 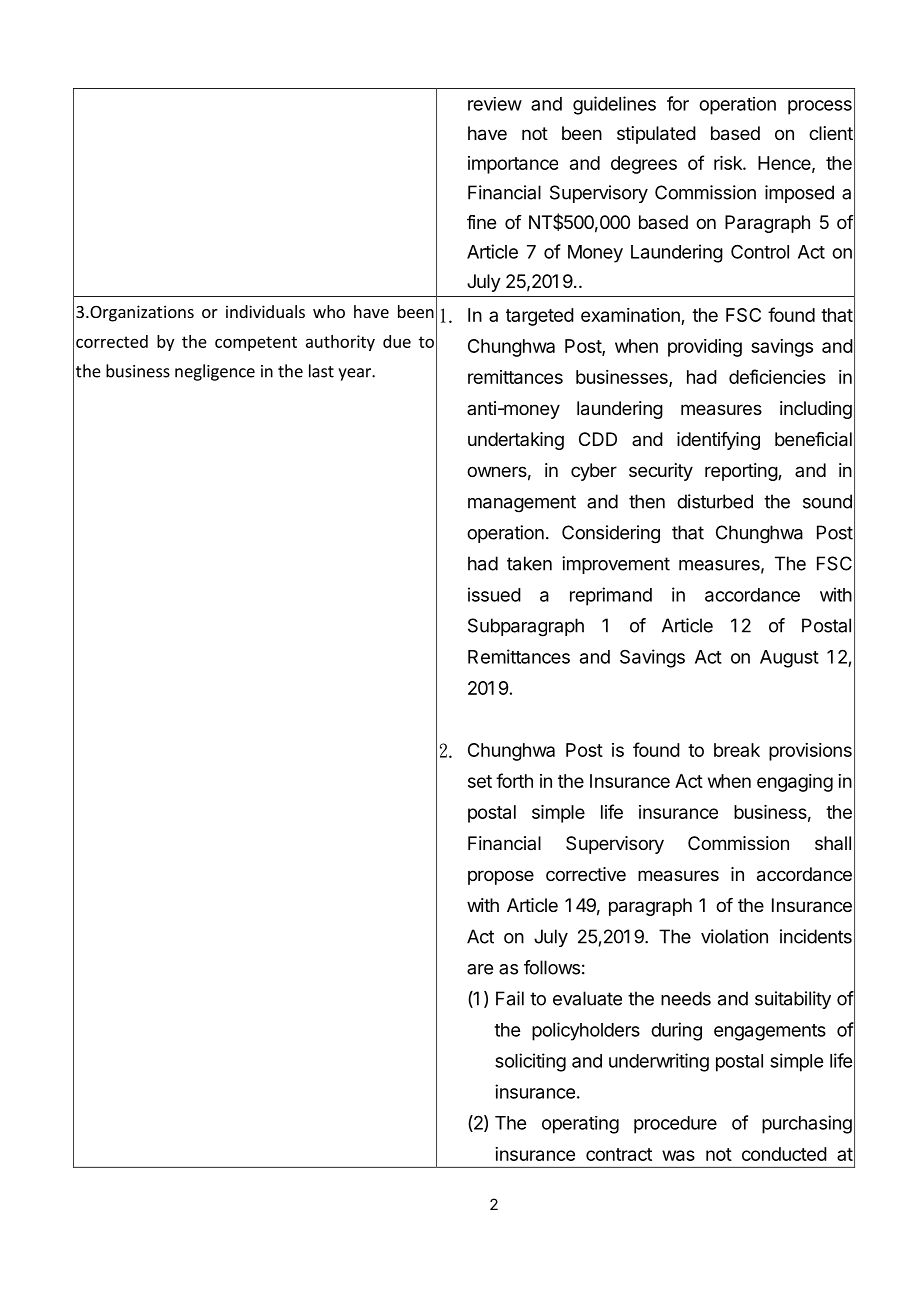 What do you see at coordinates (530, 1062) in the image?
I see `soliciting` at bounding box center [530, 1062].
